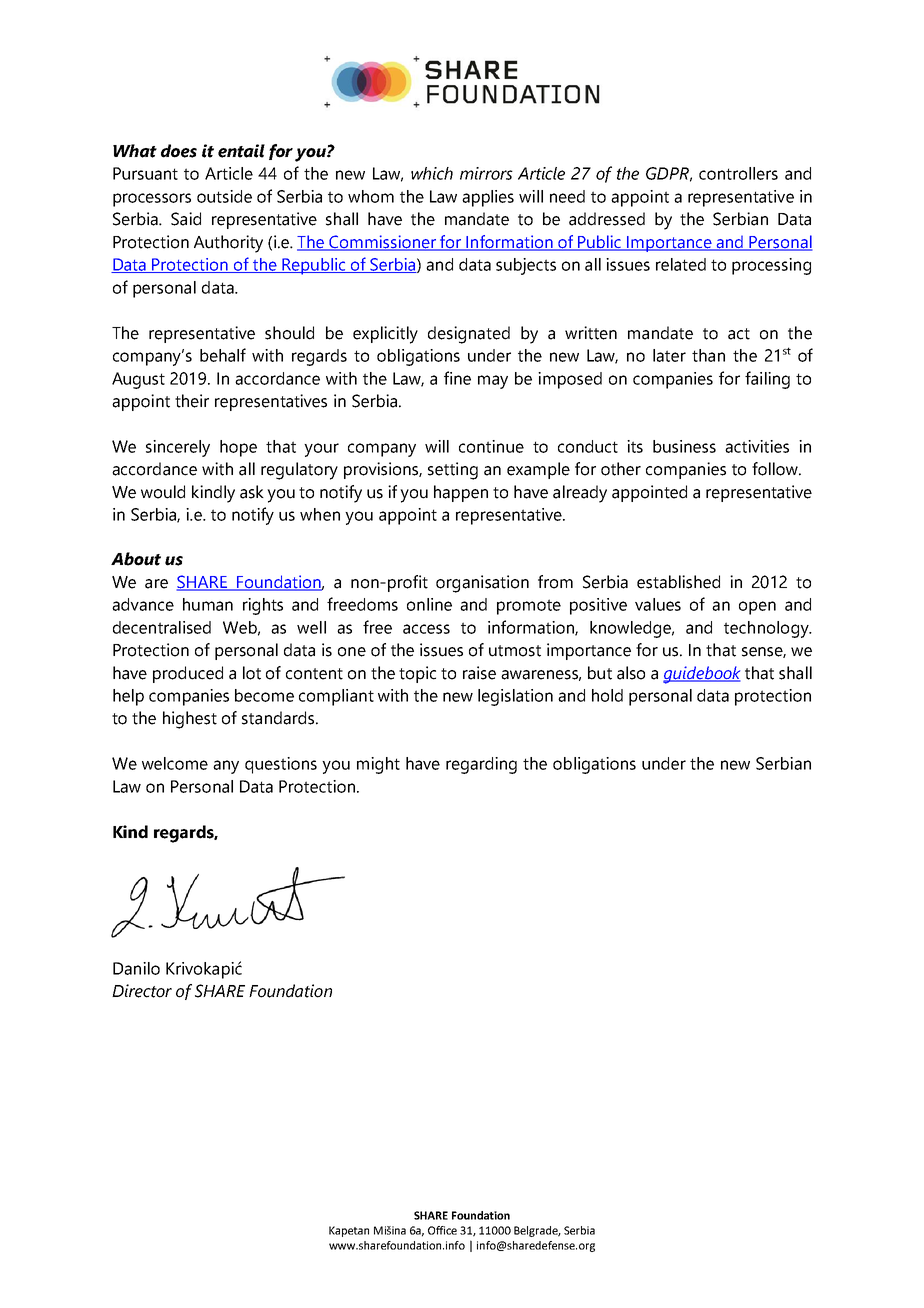 Image resolution: width=924 pixels, height=1308 pixels. Describe the element at coordinates (188, 674) in the document. I see `produced` at that location.
